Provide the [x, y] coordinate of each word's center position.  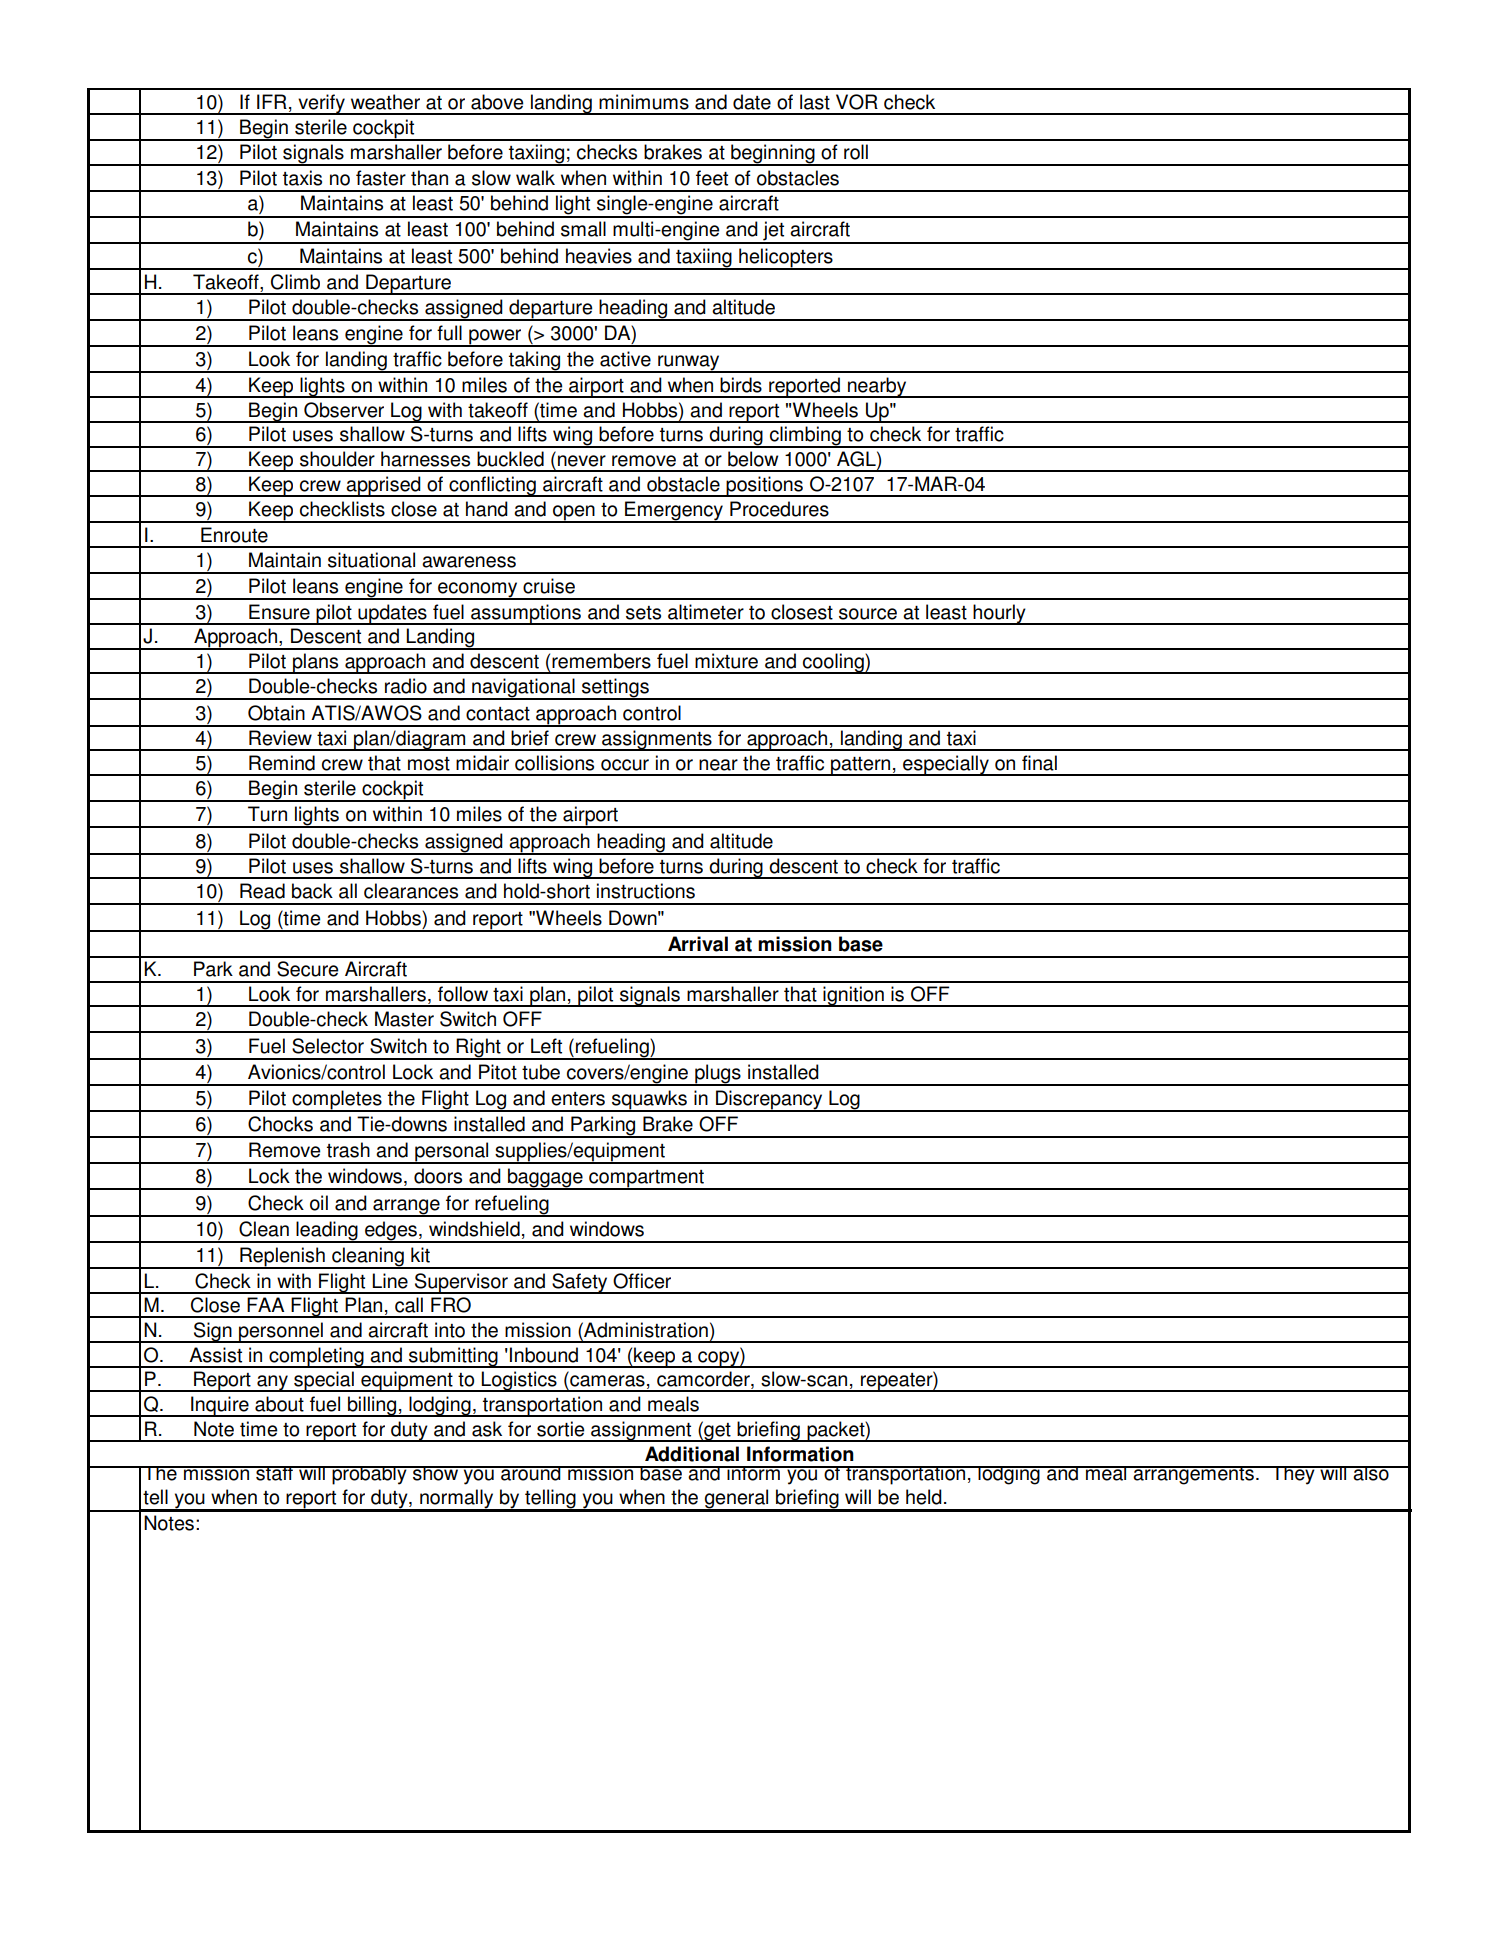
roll [856, 152]
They [1293, 1475]
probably [369, 1475]
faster [381, 178]
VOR [857, 102]
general [737, 1500]
